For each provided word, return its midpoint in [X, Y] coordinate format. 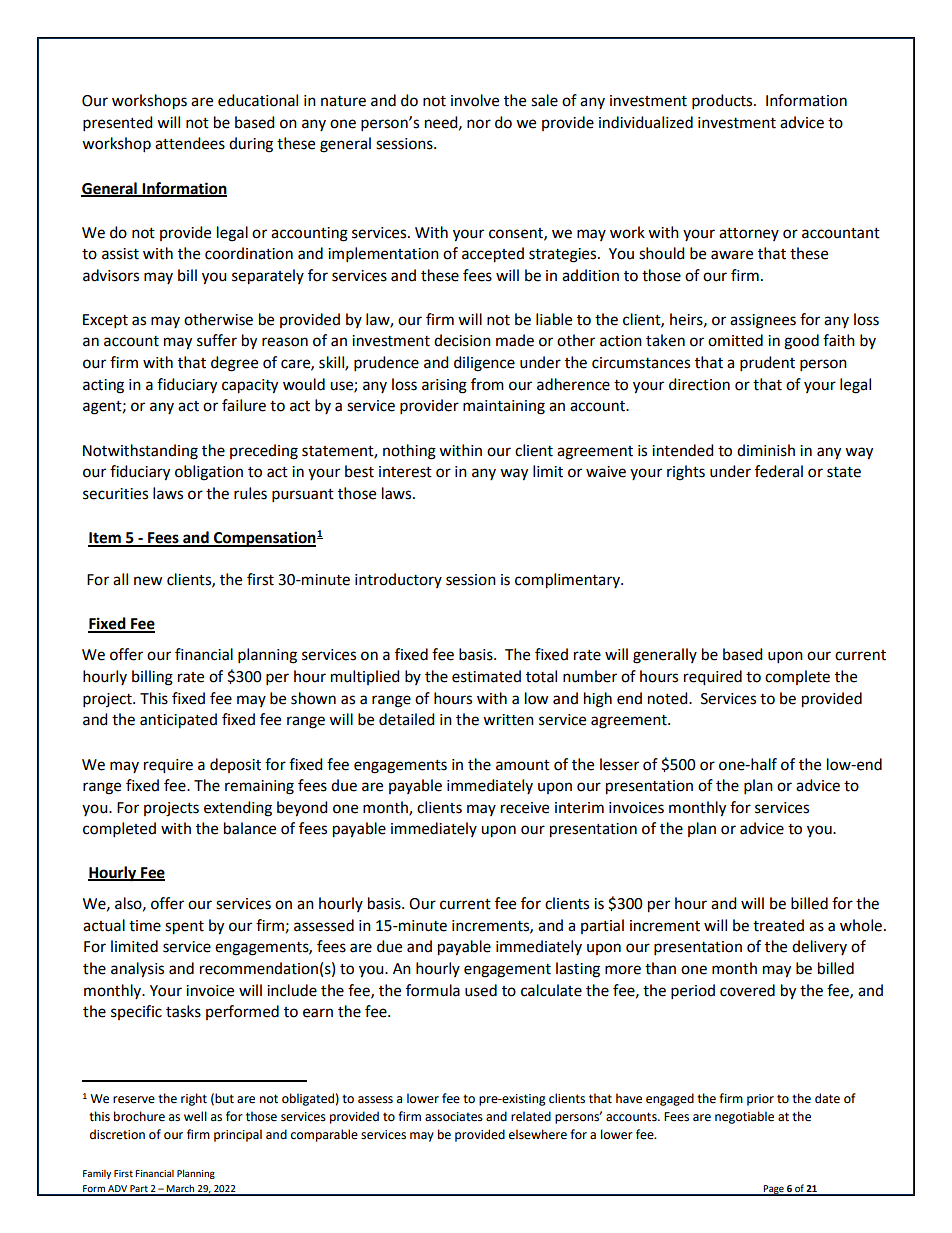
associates [454, 1117]
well [195, 1116]
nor [479, 124]
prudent [767, 364]
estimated [486, 676]
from [487, 384]
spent [184, 928]
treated [778, 925]
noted [669, 698]
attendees [190, 143]
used [481, 990]
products [723, 102]
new [148, 581]
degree [234, 364]
